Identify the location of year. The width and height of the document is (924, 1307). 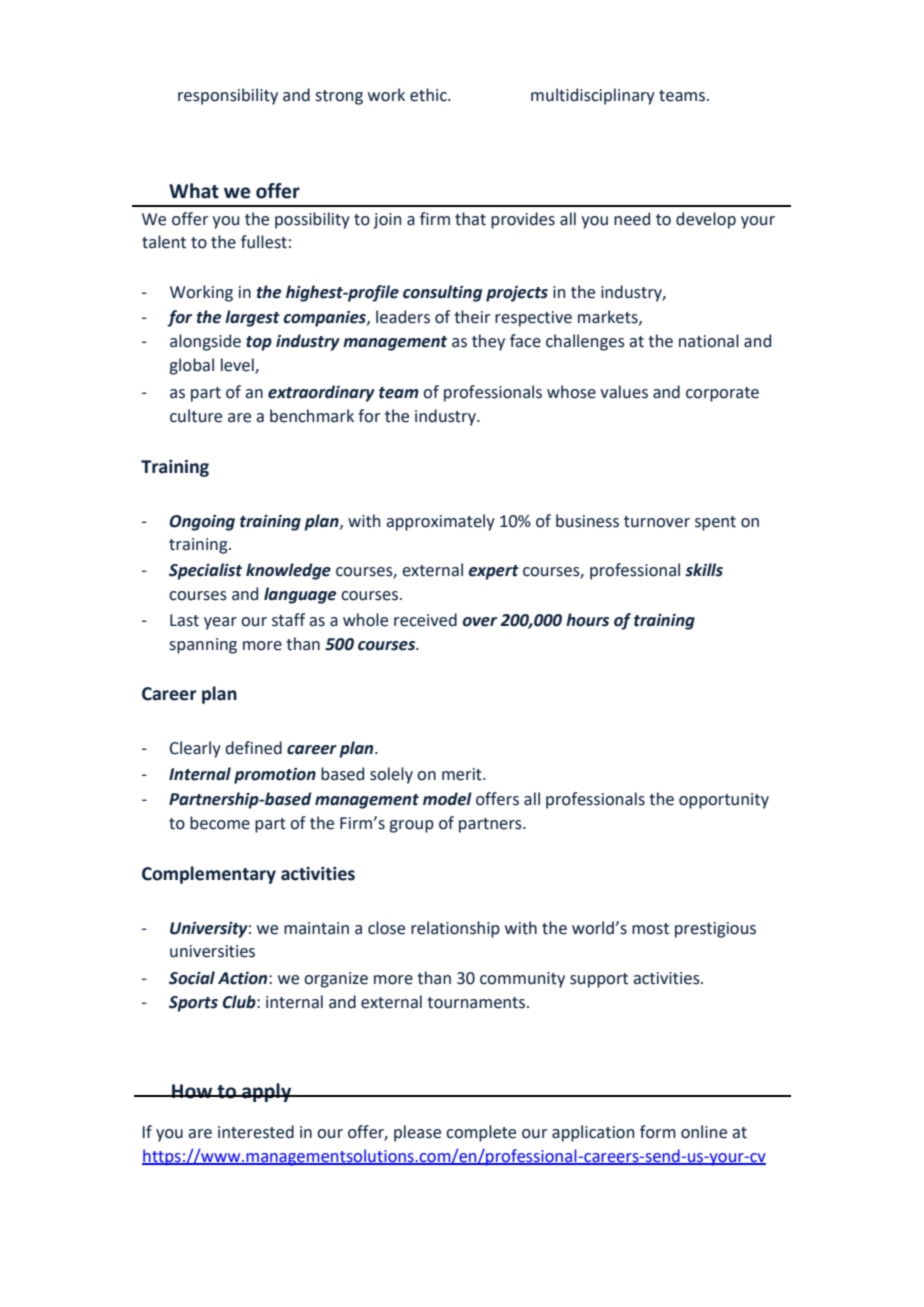
(220, 623).
